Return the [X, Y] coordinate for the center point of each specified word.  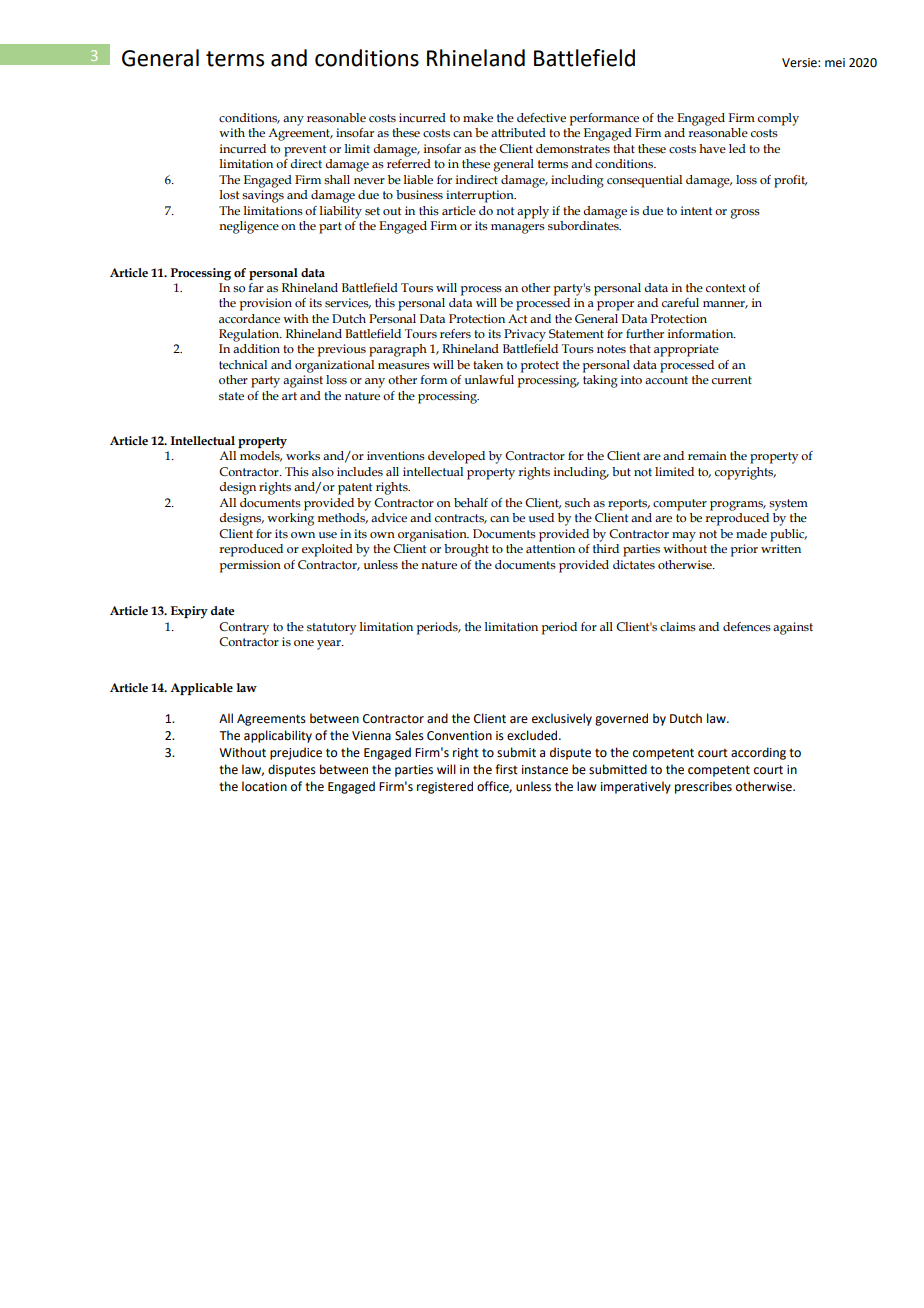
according [758, 753]
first [506, 769]
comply [778, 119]
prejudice [296, 753]
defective [541, 117]
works [303, 455]
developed [456, 457]
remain [707, 455]
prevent [305, 151]
